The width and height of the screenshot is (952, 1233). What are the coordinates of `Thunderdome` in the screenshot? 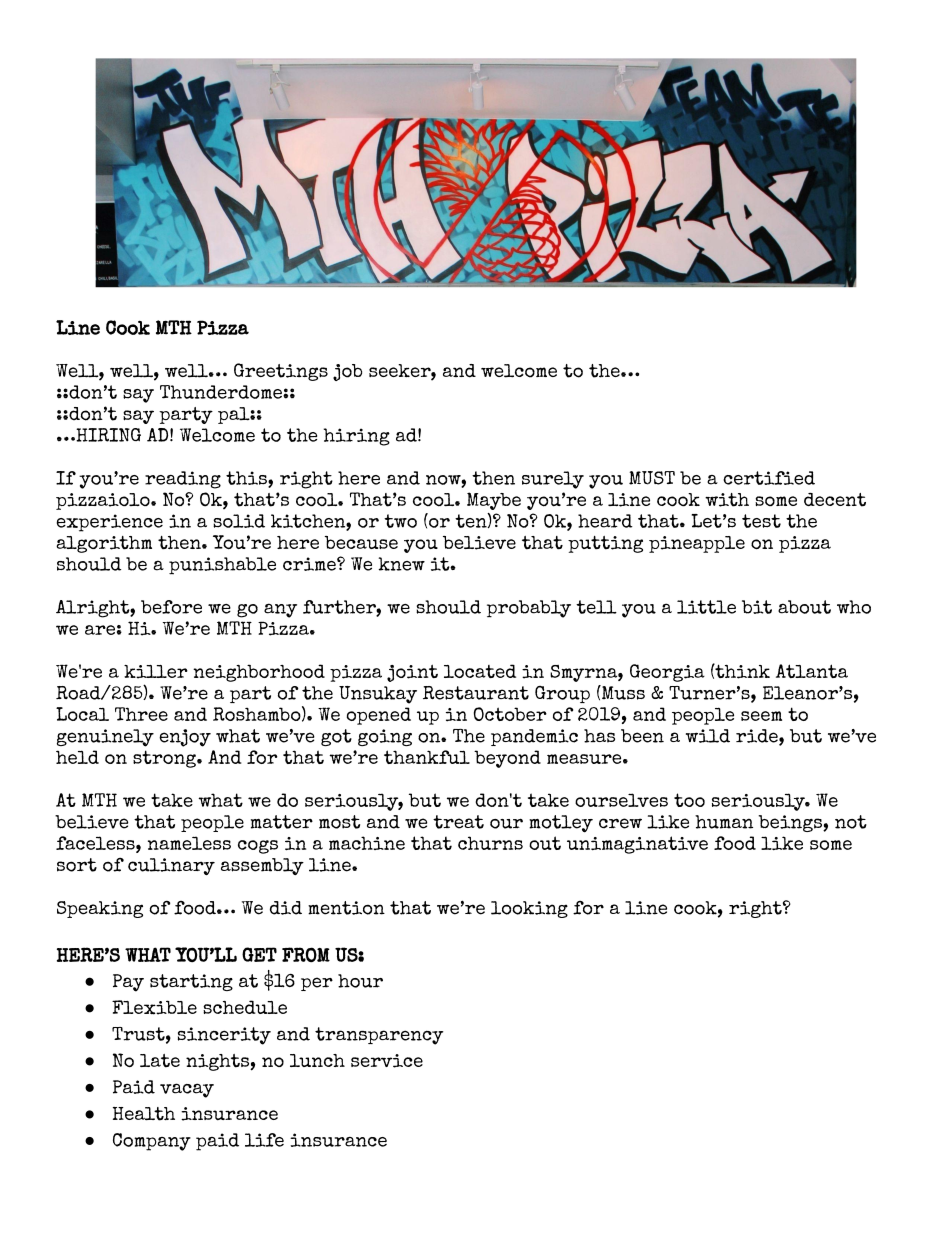 It's located at (222, 392).
